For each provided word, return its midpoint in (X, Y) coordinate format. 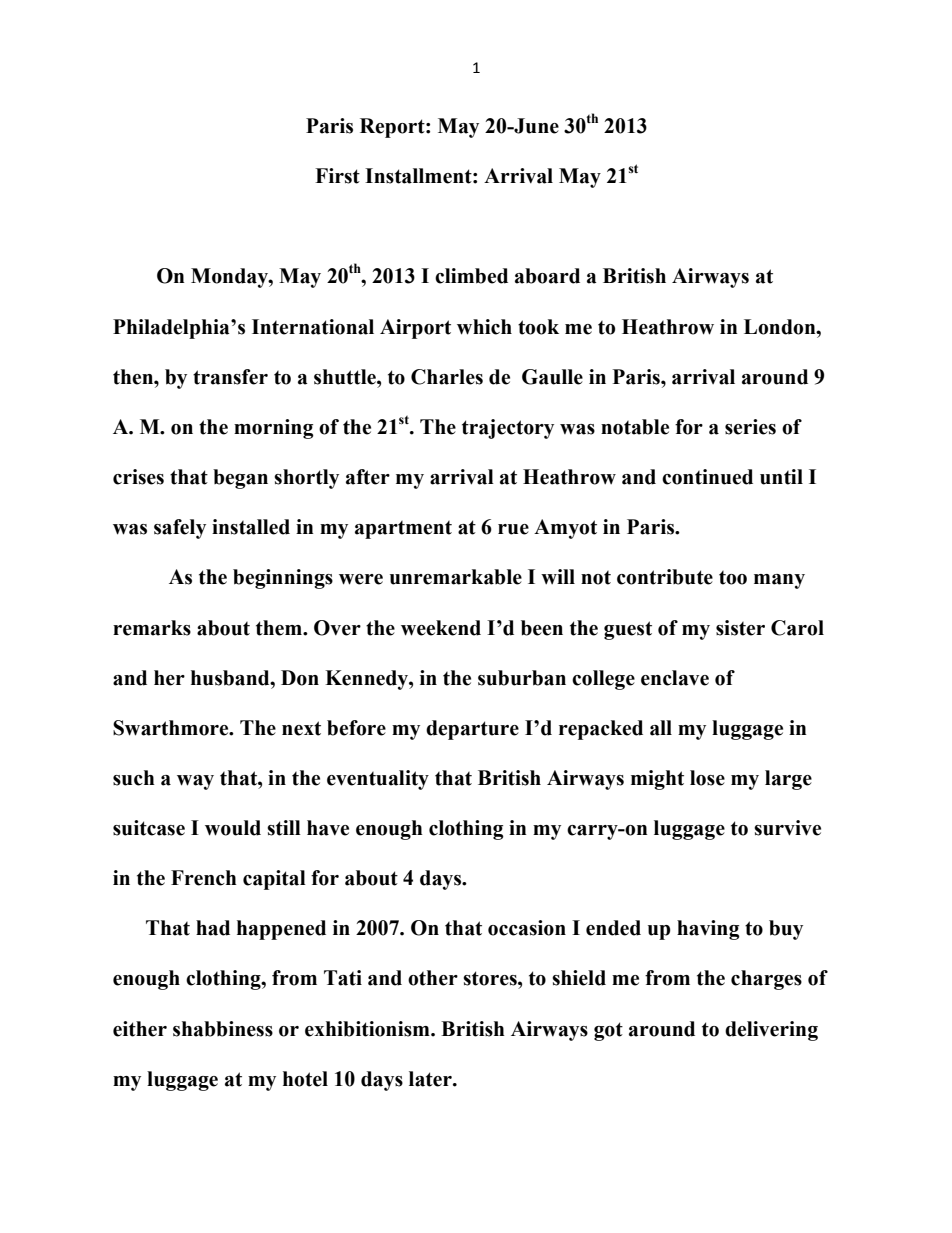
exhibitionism (368, 1029)
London (781, 327)
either (140, 1029)
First (337, 176)
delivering (771, 1031)
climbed (471, 276)
